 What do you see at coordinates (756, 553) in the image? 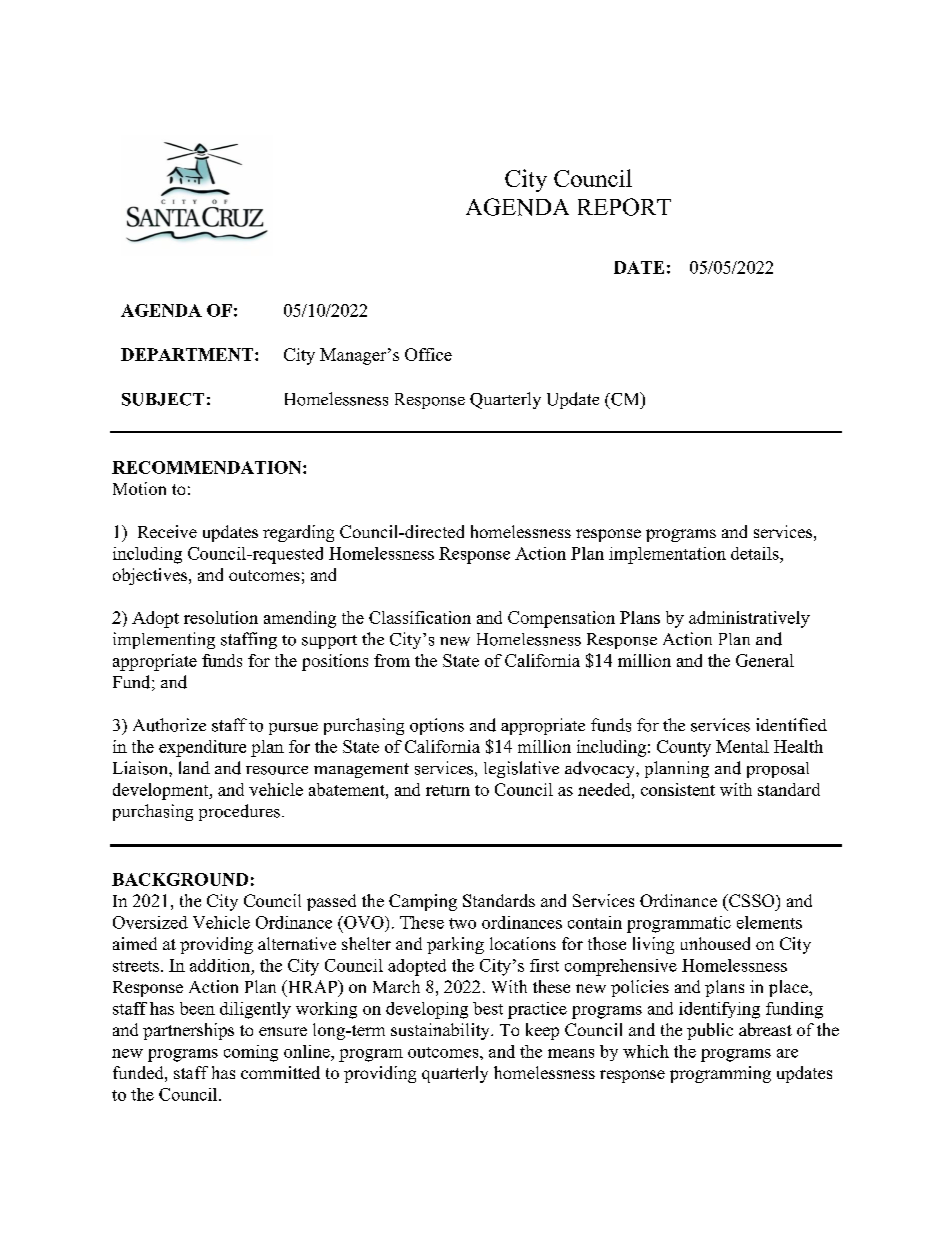
I see `details` at bounding box center [756, 553].
